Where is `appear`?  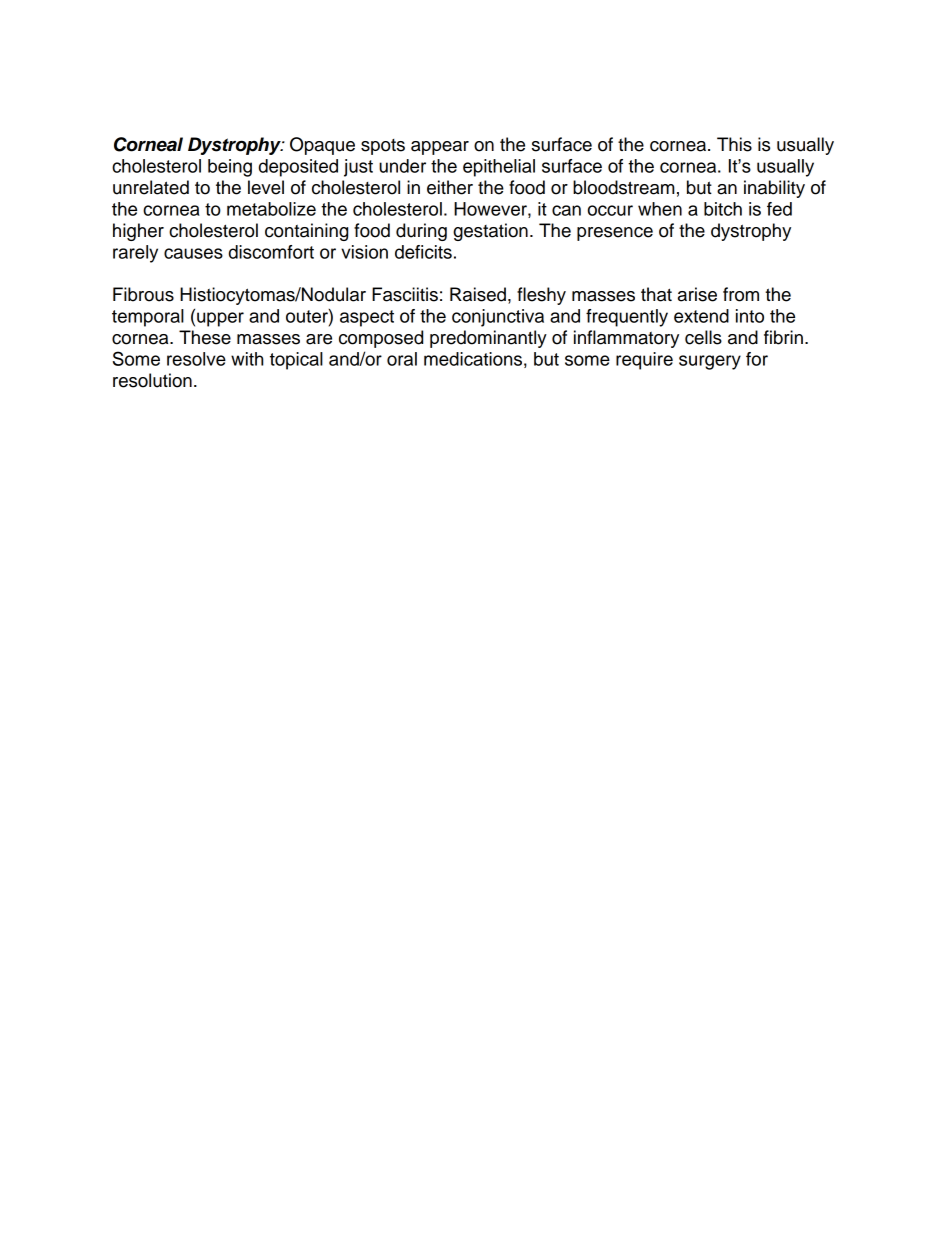
appear is located at coordinates (440, 148).
